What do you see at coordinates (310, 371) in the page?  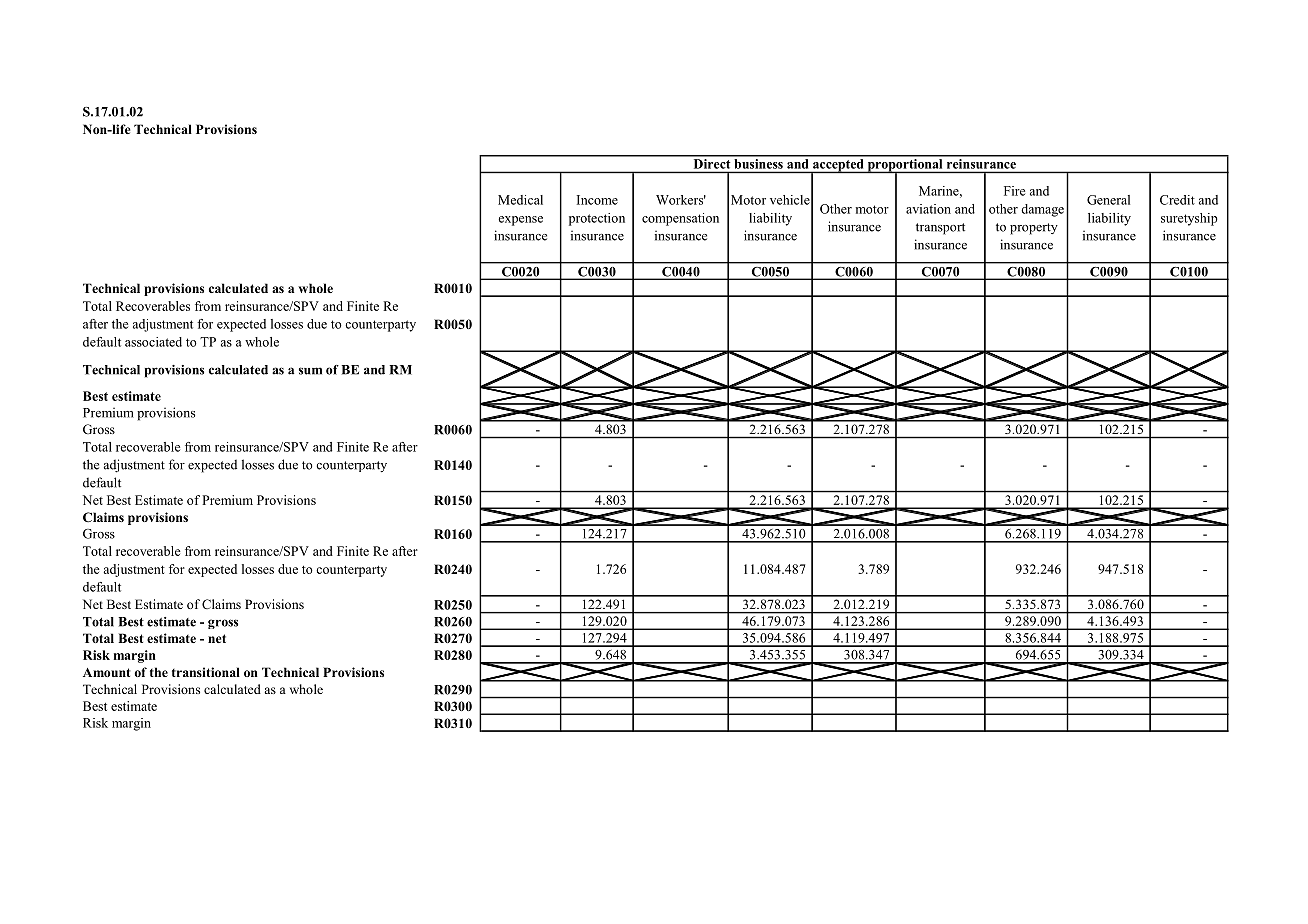 I see `sum` at bounding box center [310, 371].
